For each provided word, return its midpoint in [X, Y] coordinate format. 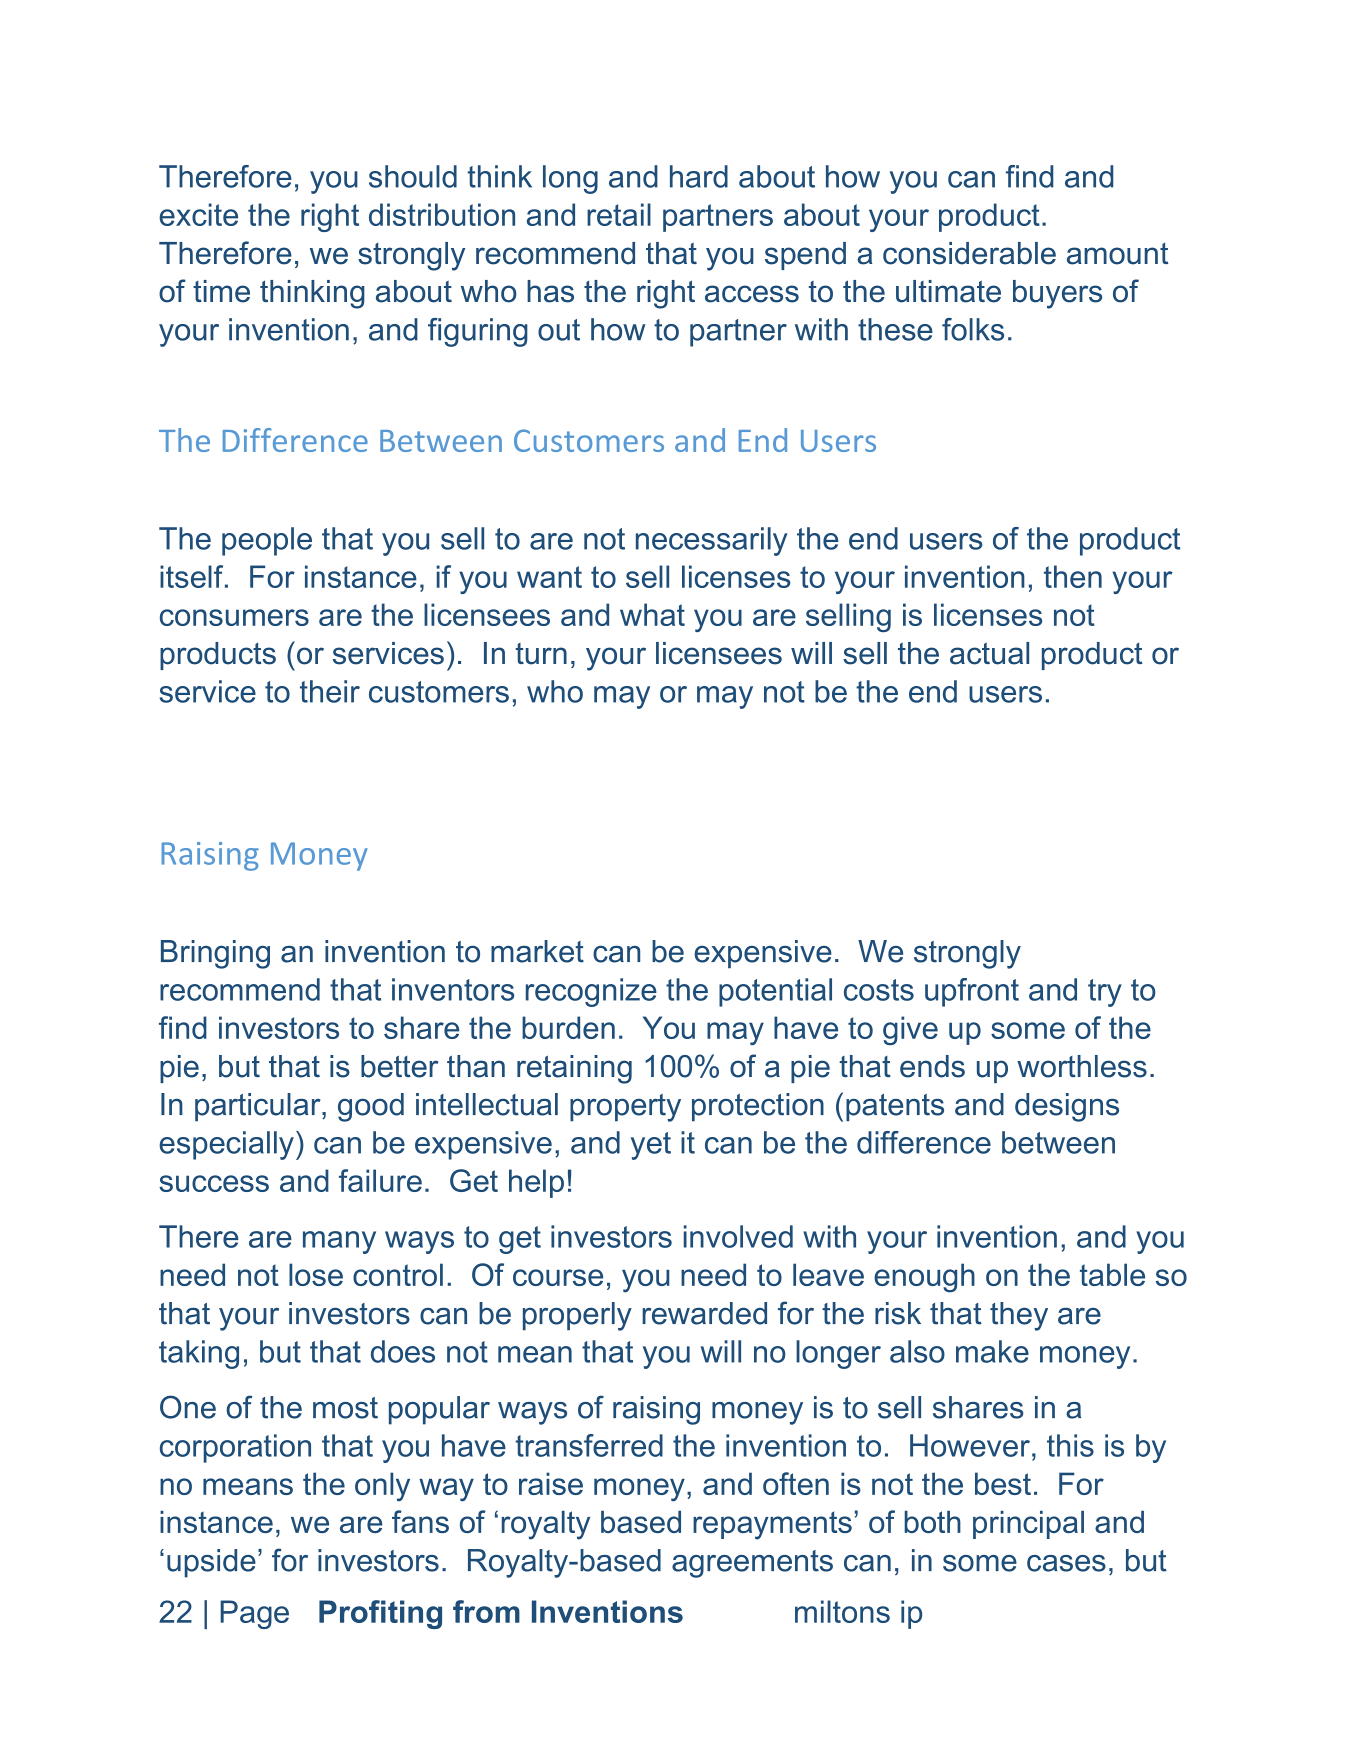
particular [259, 1107]
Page [254, 1614]
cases [1066, 1563]
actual [989, 653]
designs [1067, 1107]
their [330, 691]
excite [198, 214]
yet [651, 1146]
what [652, 614]
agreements [752, 1564]
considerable [969, 253]
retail [619, 214]
